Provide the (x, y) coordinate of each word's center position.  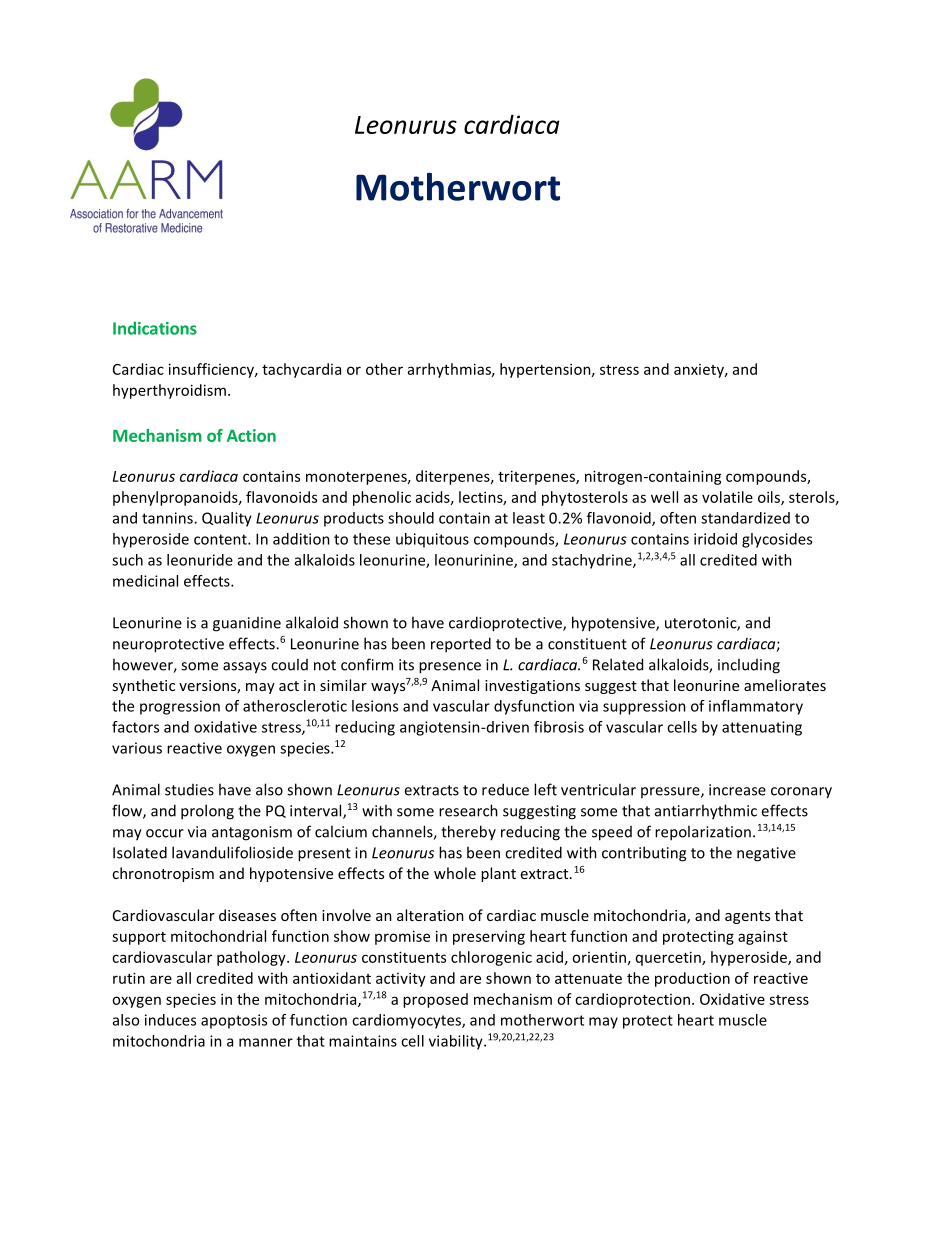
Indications (155, 328)
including (749, 666)
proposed (435, 1000)
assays (245, 668)
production (692, 979)
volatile (727, 497)
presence (450, 668)
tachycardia (301, 370)
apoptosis (234, 1021)
